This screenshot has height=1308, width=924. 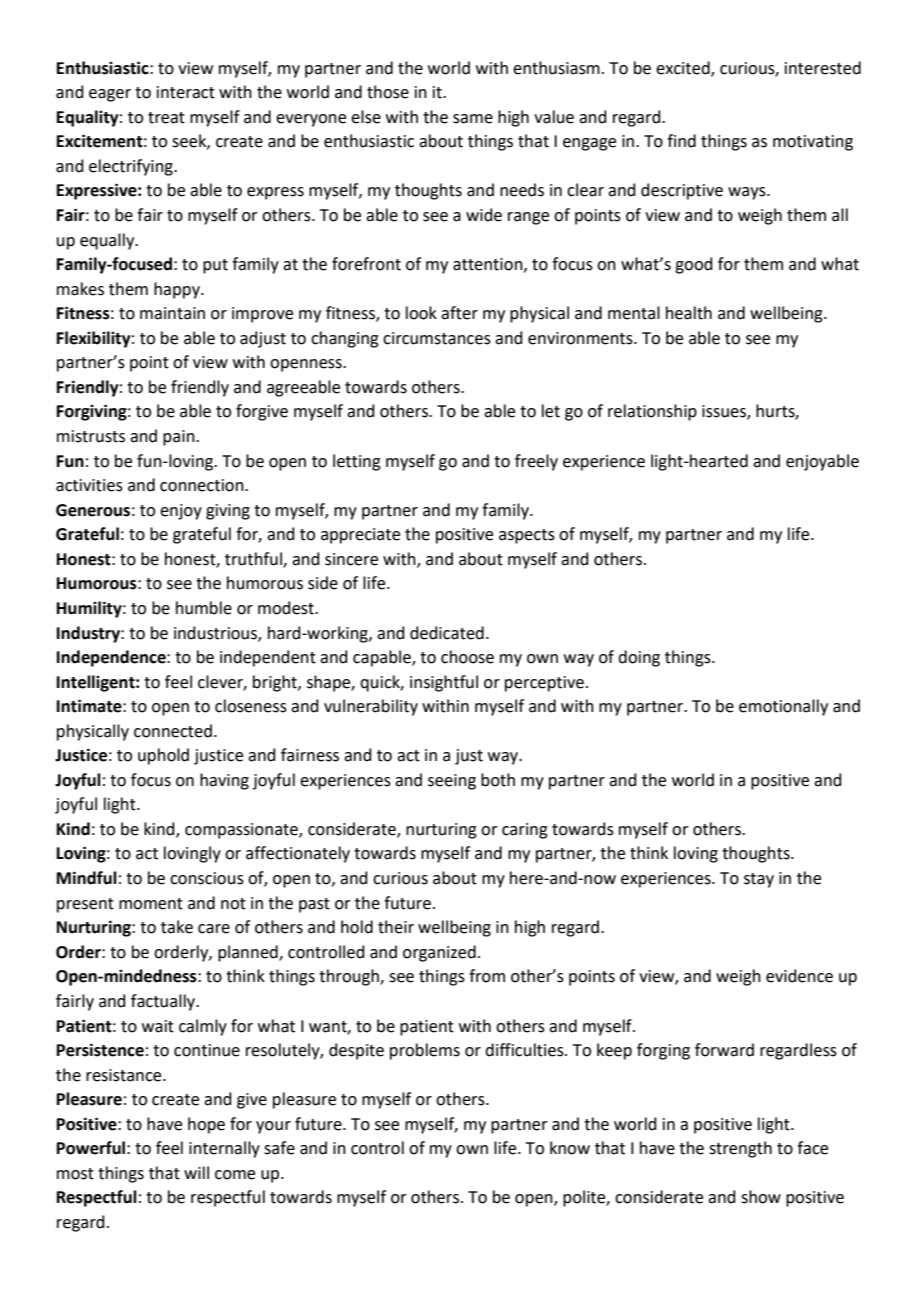 What do you see at coordinates (447, 633) in the screenshot?
I see `dedicated` at bounding box center [447, 633].
